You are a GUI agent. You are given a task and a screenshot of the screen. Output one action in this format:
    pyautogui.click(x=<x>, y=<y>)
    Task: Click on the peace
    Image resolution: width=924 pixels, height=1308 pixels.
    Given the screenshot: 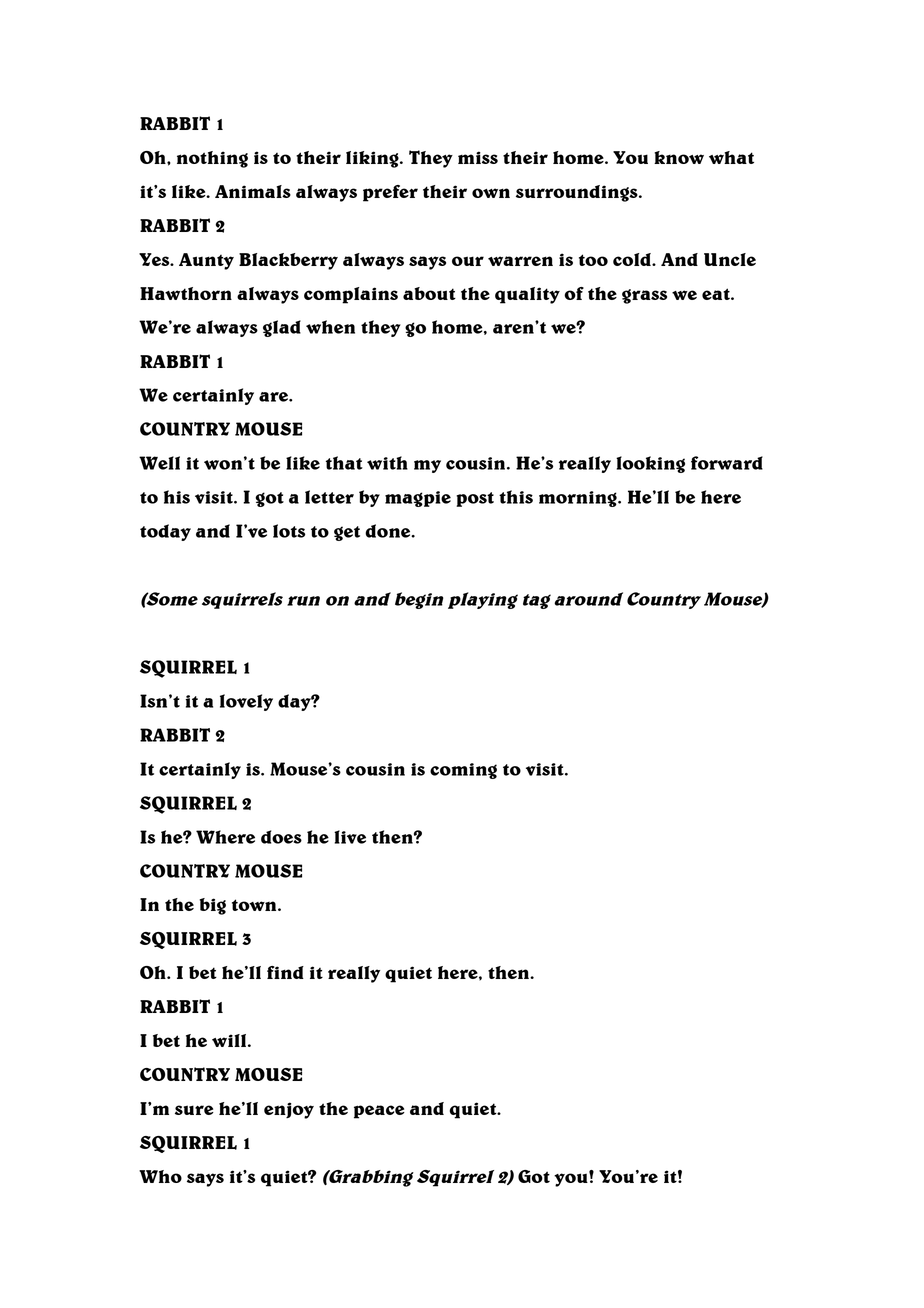 What is the action you would take?
    pyautogui.click(x=379, y=1112)
